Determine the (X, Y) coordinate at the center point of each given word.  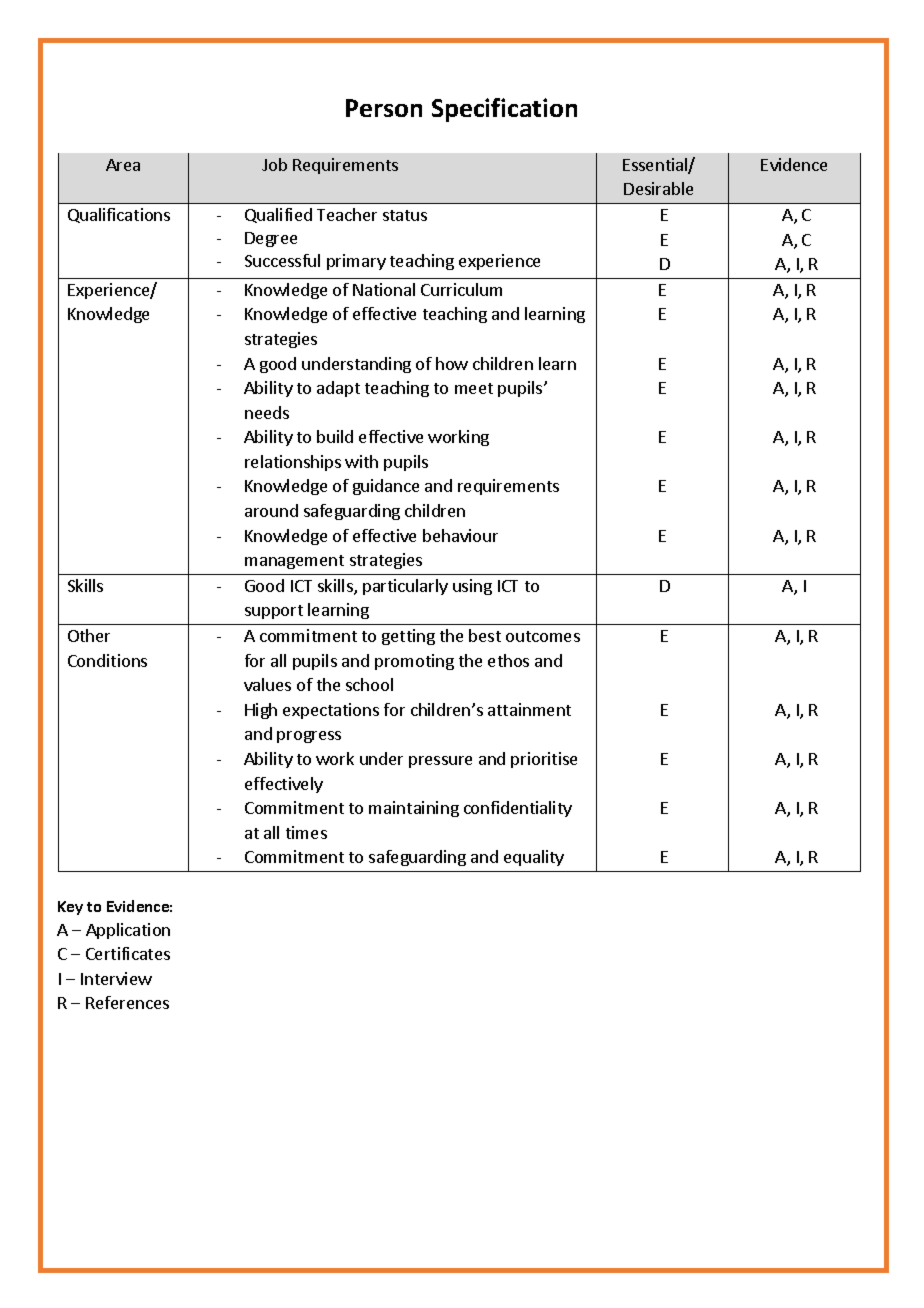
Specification (504, 110)
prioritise (544, 760)
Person (384, 108)
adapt (338, 389)
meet (474, 388)
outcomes (543, 636)
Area (123, 165)
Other (89, 635)
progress (309, 737)
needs (267, 412)
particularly (405, 587)
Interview (116, 978)
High (261, 711)
